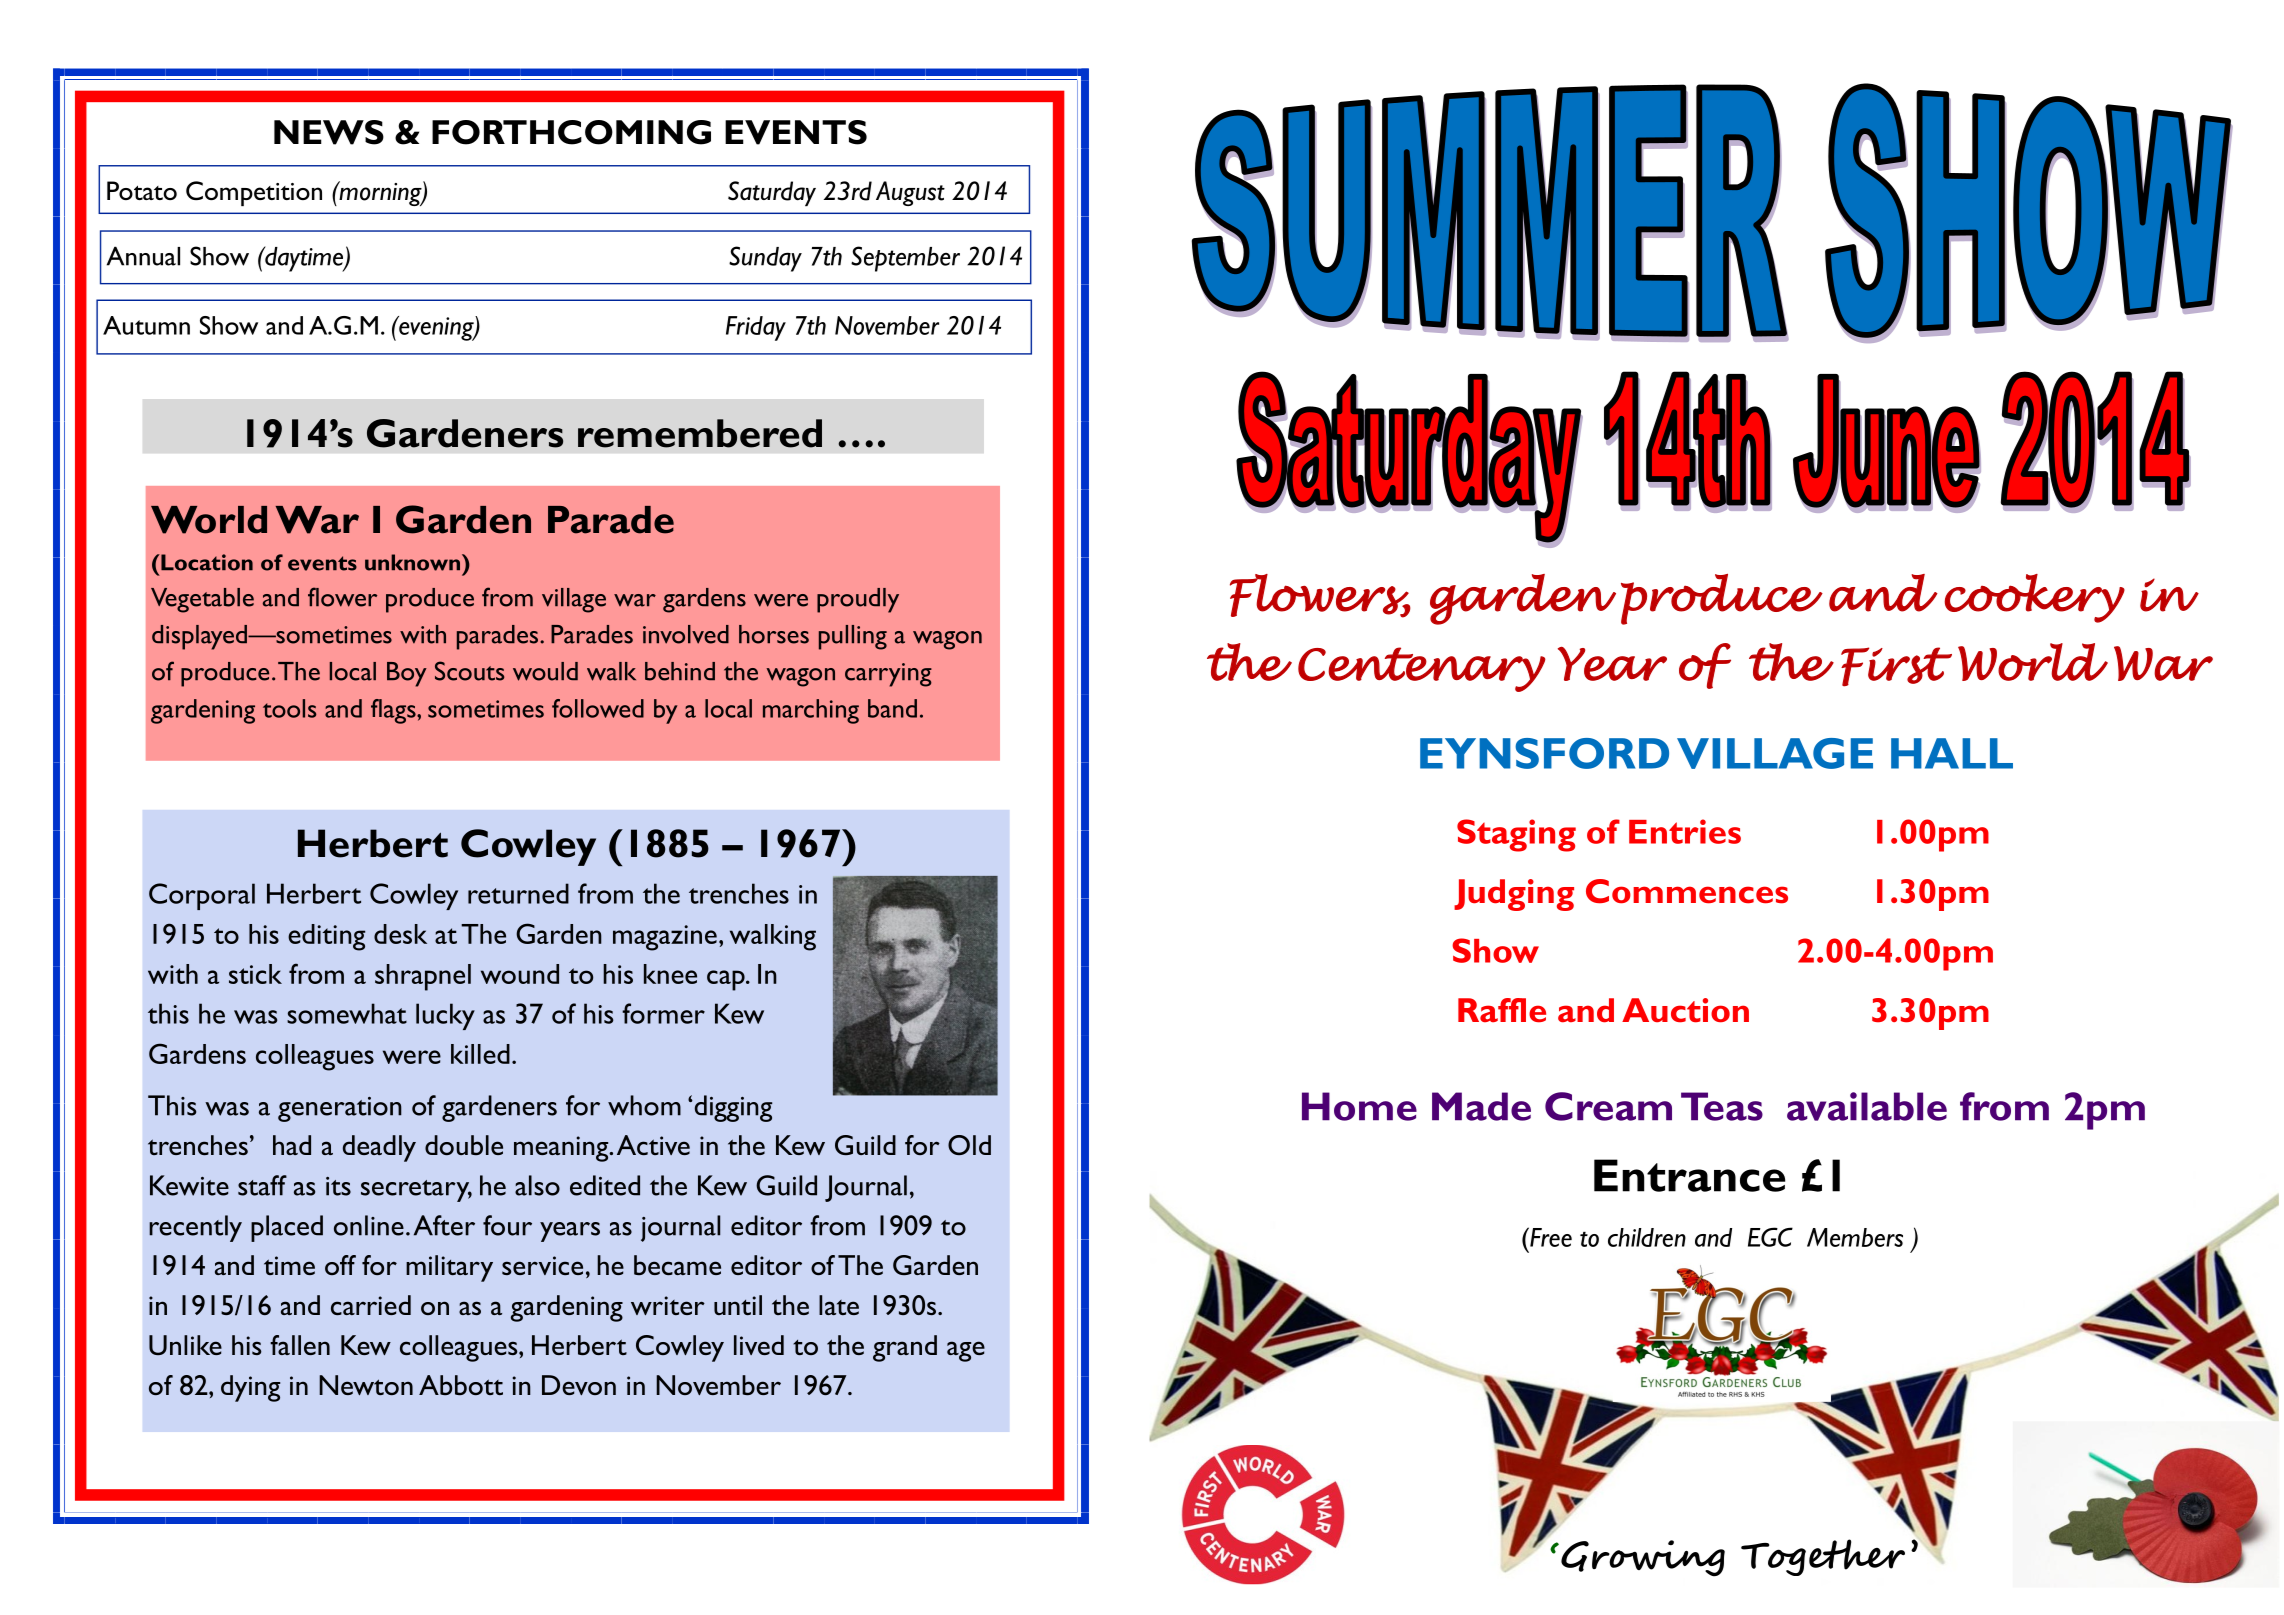 The height and width of the document is (1615, 2284). What do you see at coordinates (329, 132) in the document?
I see `NEWS` at bounding box center [329, 132].
